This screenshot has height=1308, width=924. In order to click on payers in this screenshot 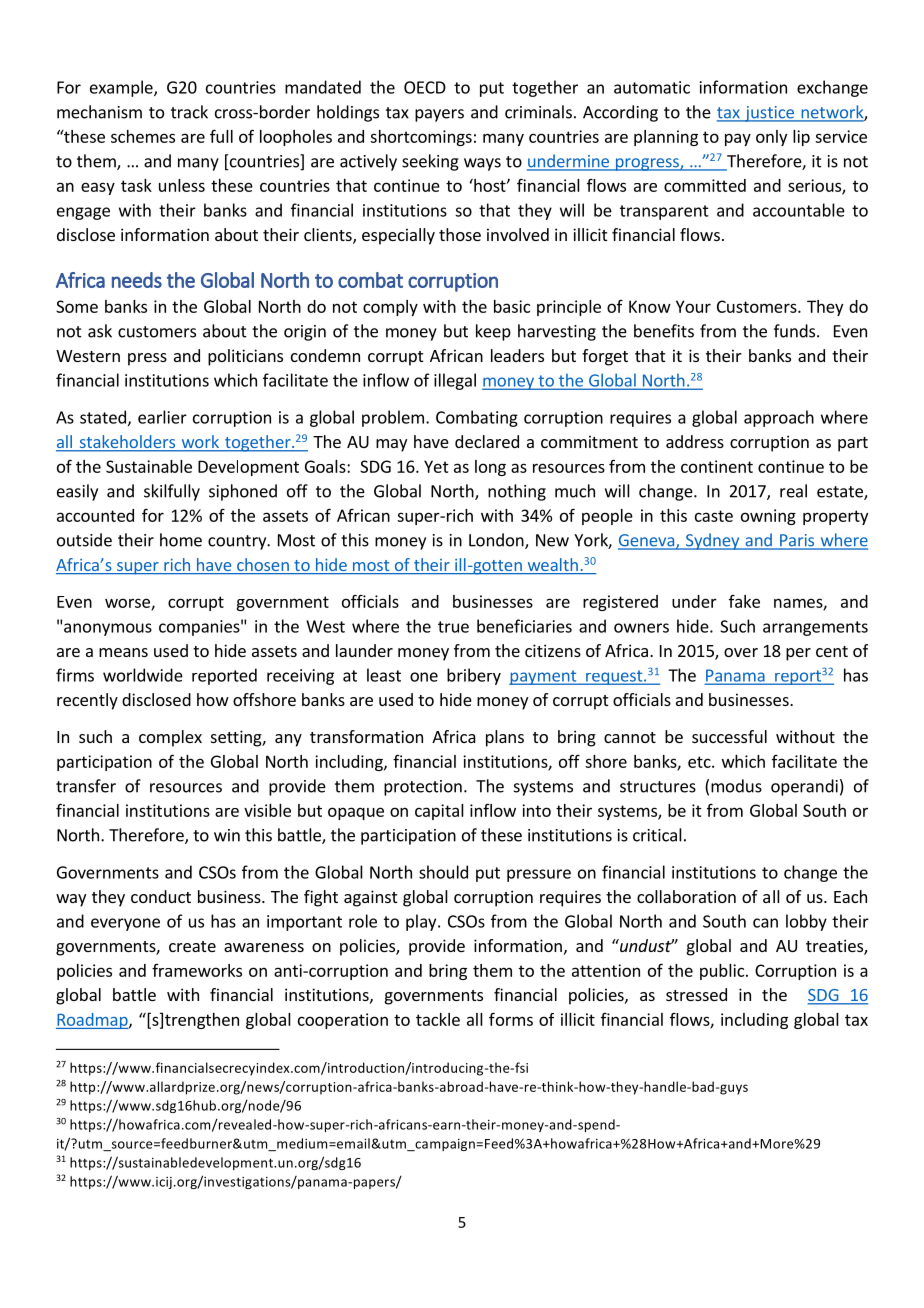, I will do `click(439, 115)`.
